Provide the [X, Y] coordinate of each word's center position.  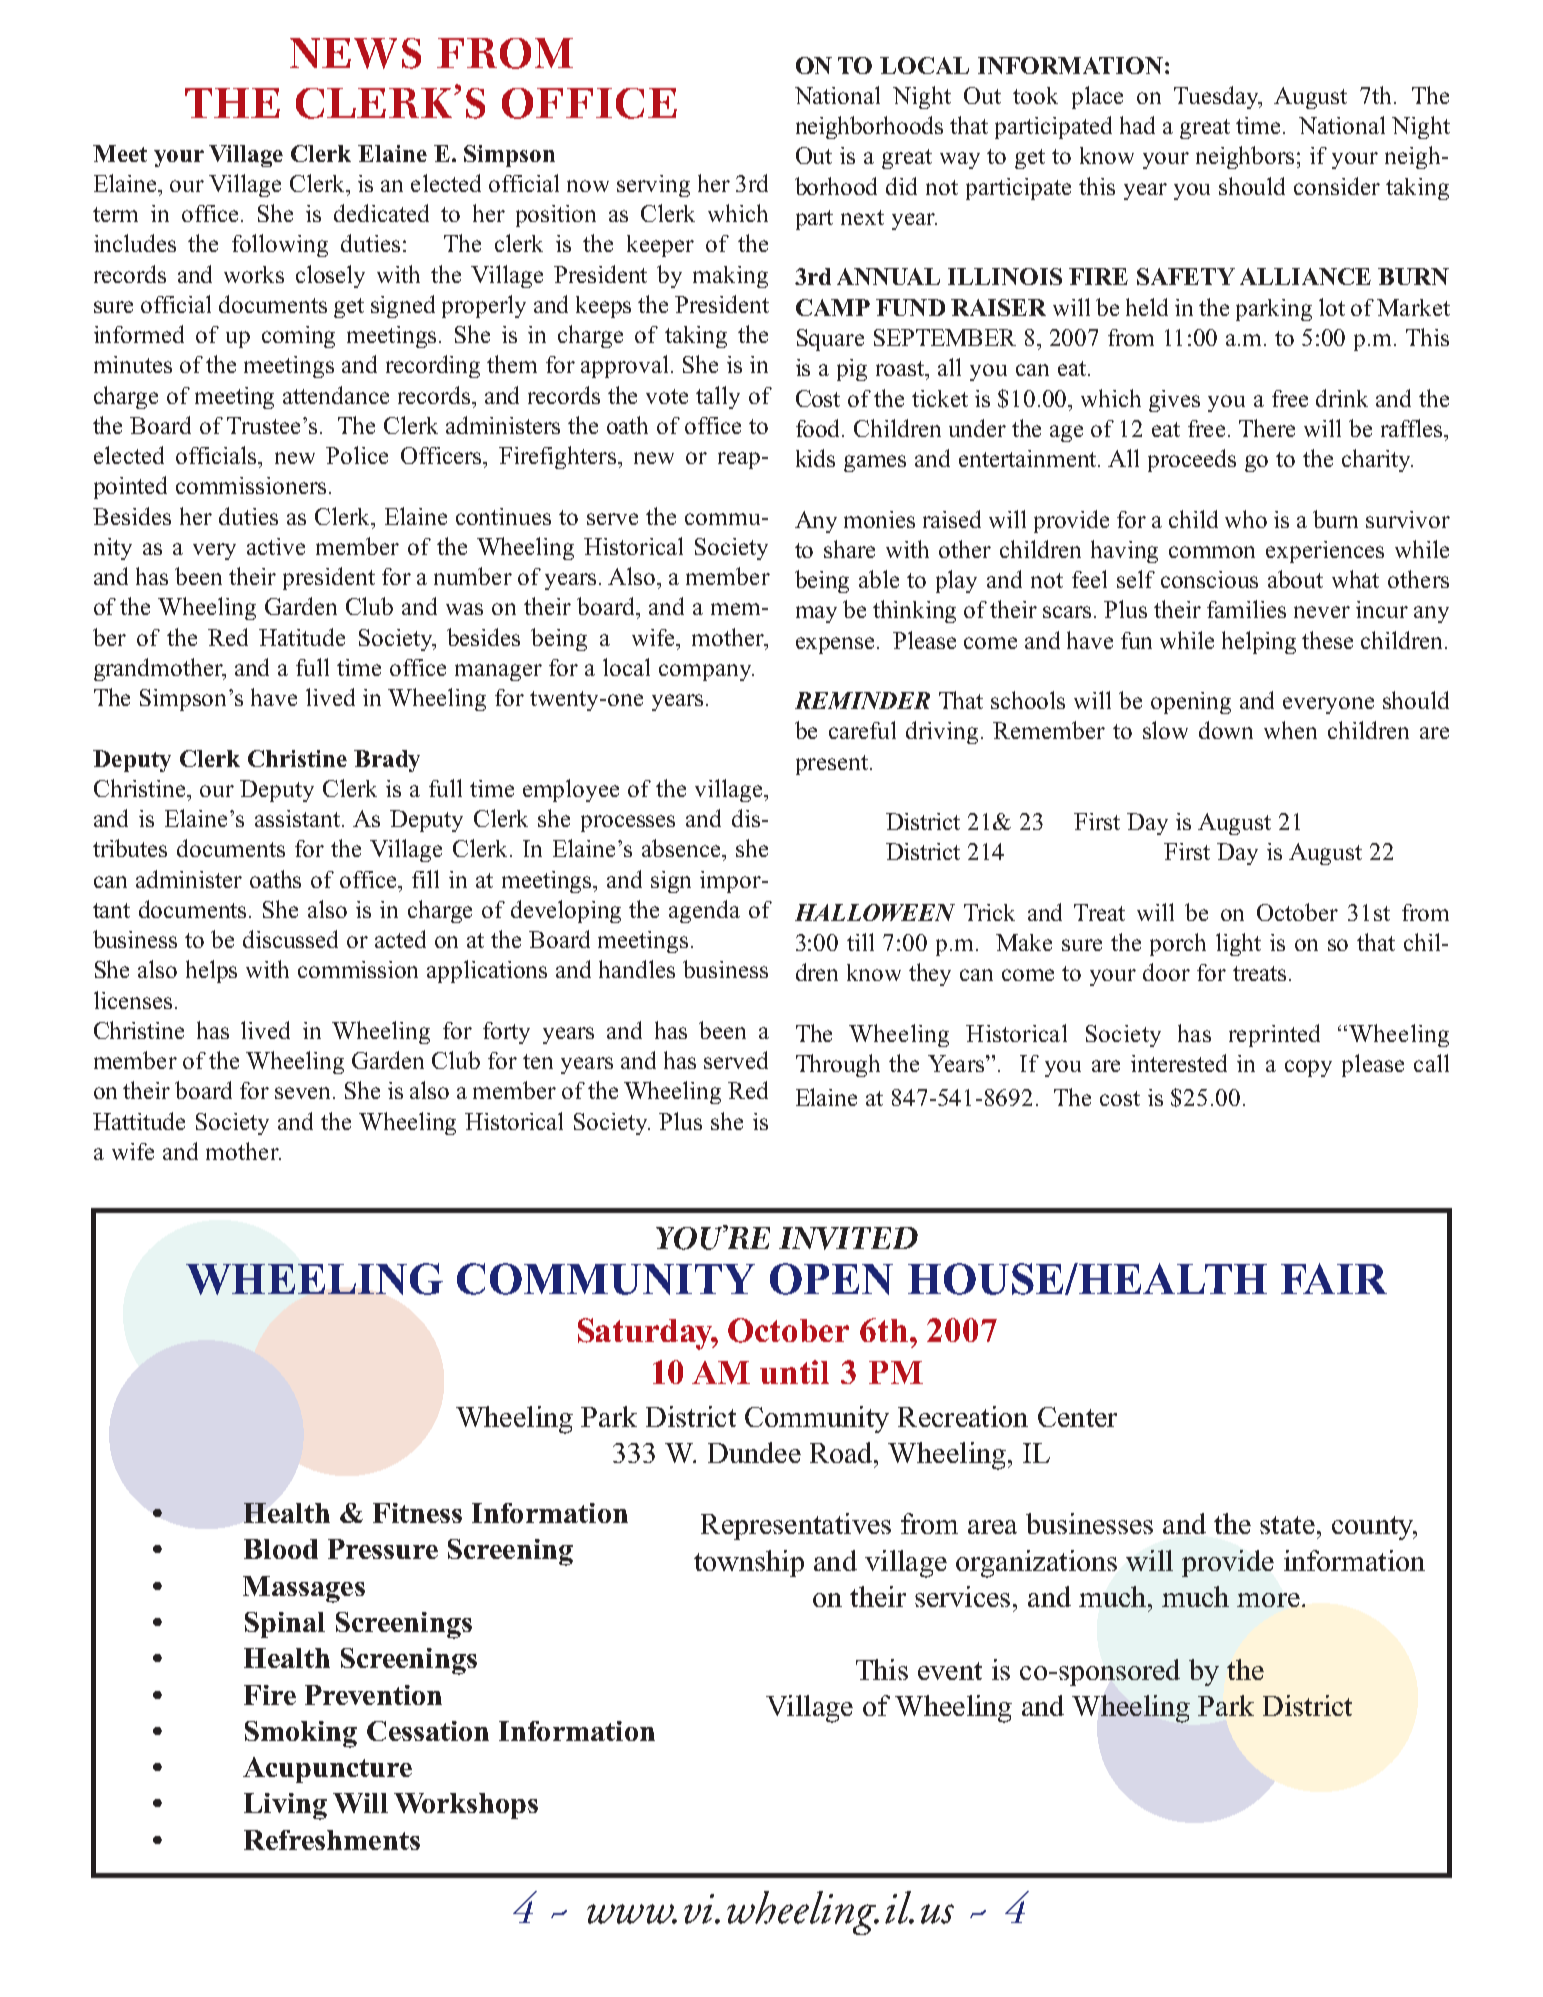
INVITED [848, 1238]
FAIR [1334, 1278]
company [706, 672]
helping [1259, 642]
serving [653, 186]
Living [285, 1806]
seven [304, 1093]
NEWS [355, 53]
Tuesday [1217, 97]
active [276, 546]
